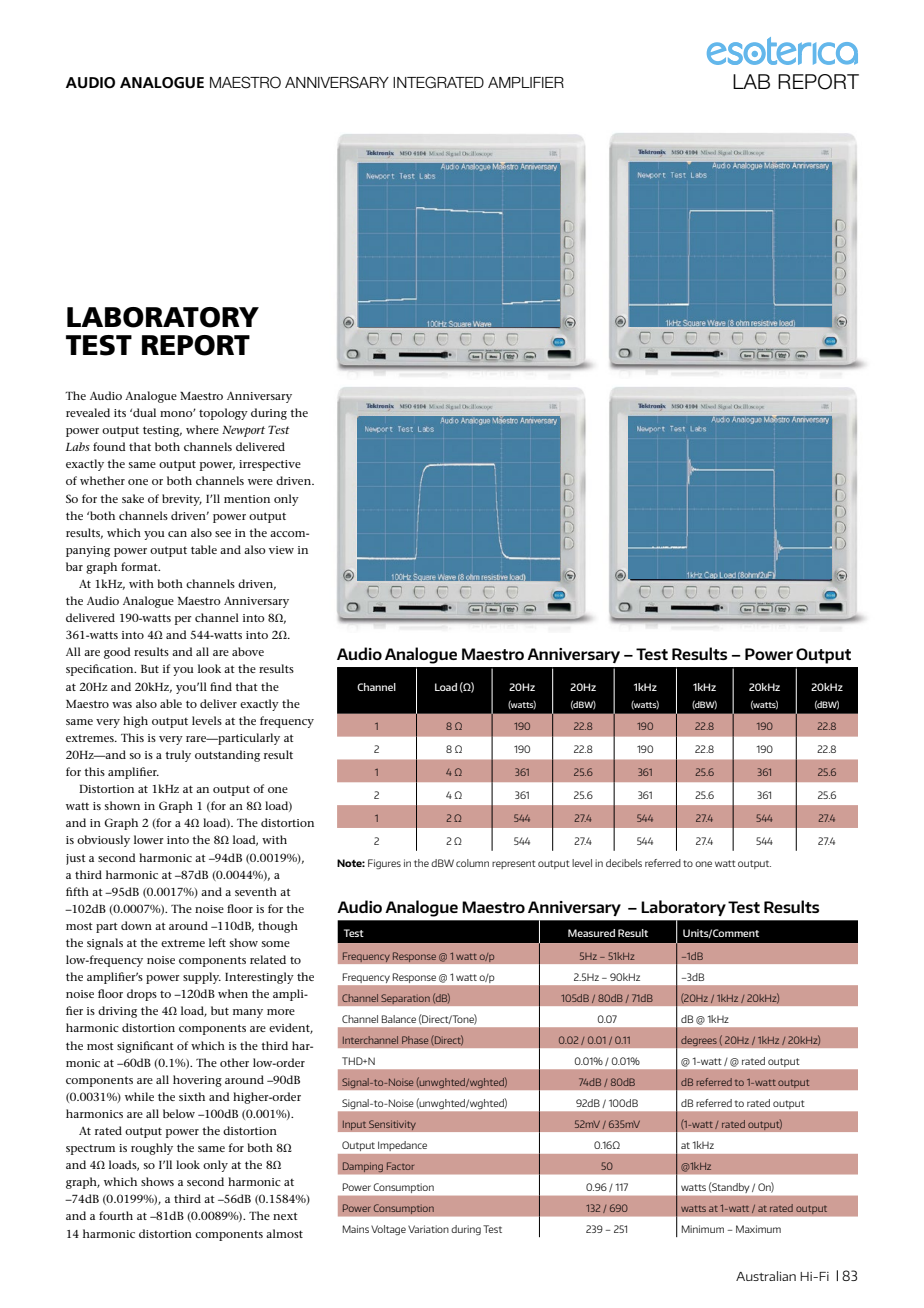 The width and height of the image is (924, 1308). I want to click on were, so click(260, 482).
